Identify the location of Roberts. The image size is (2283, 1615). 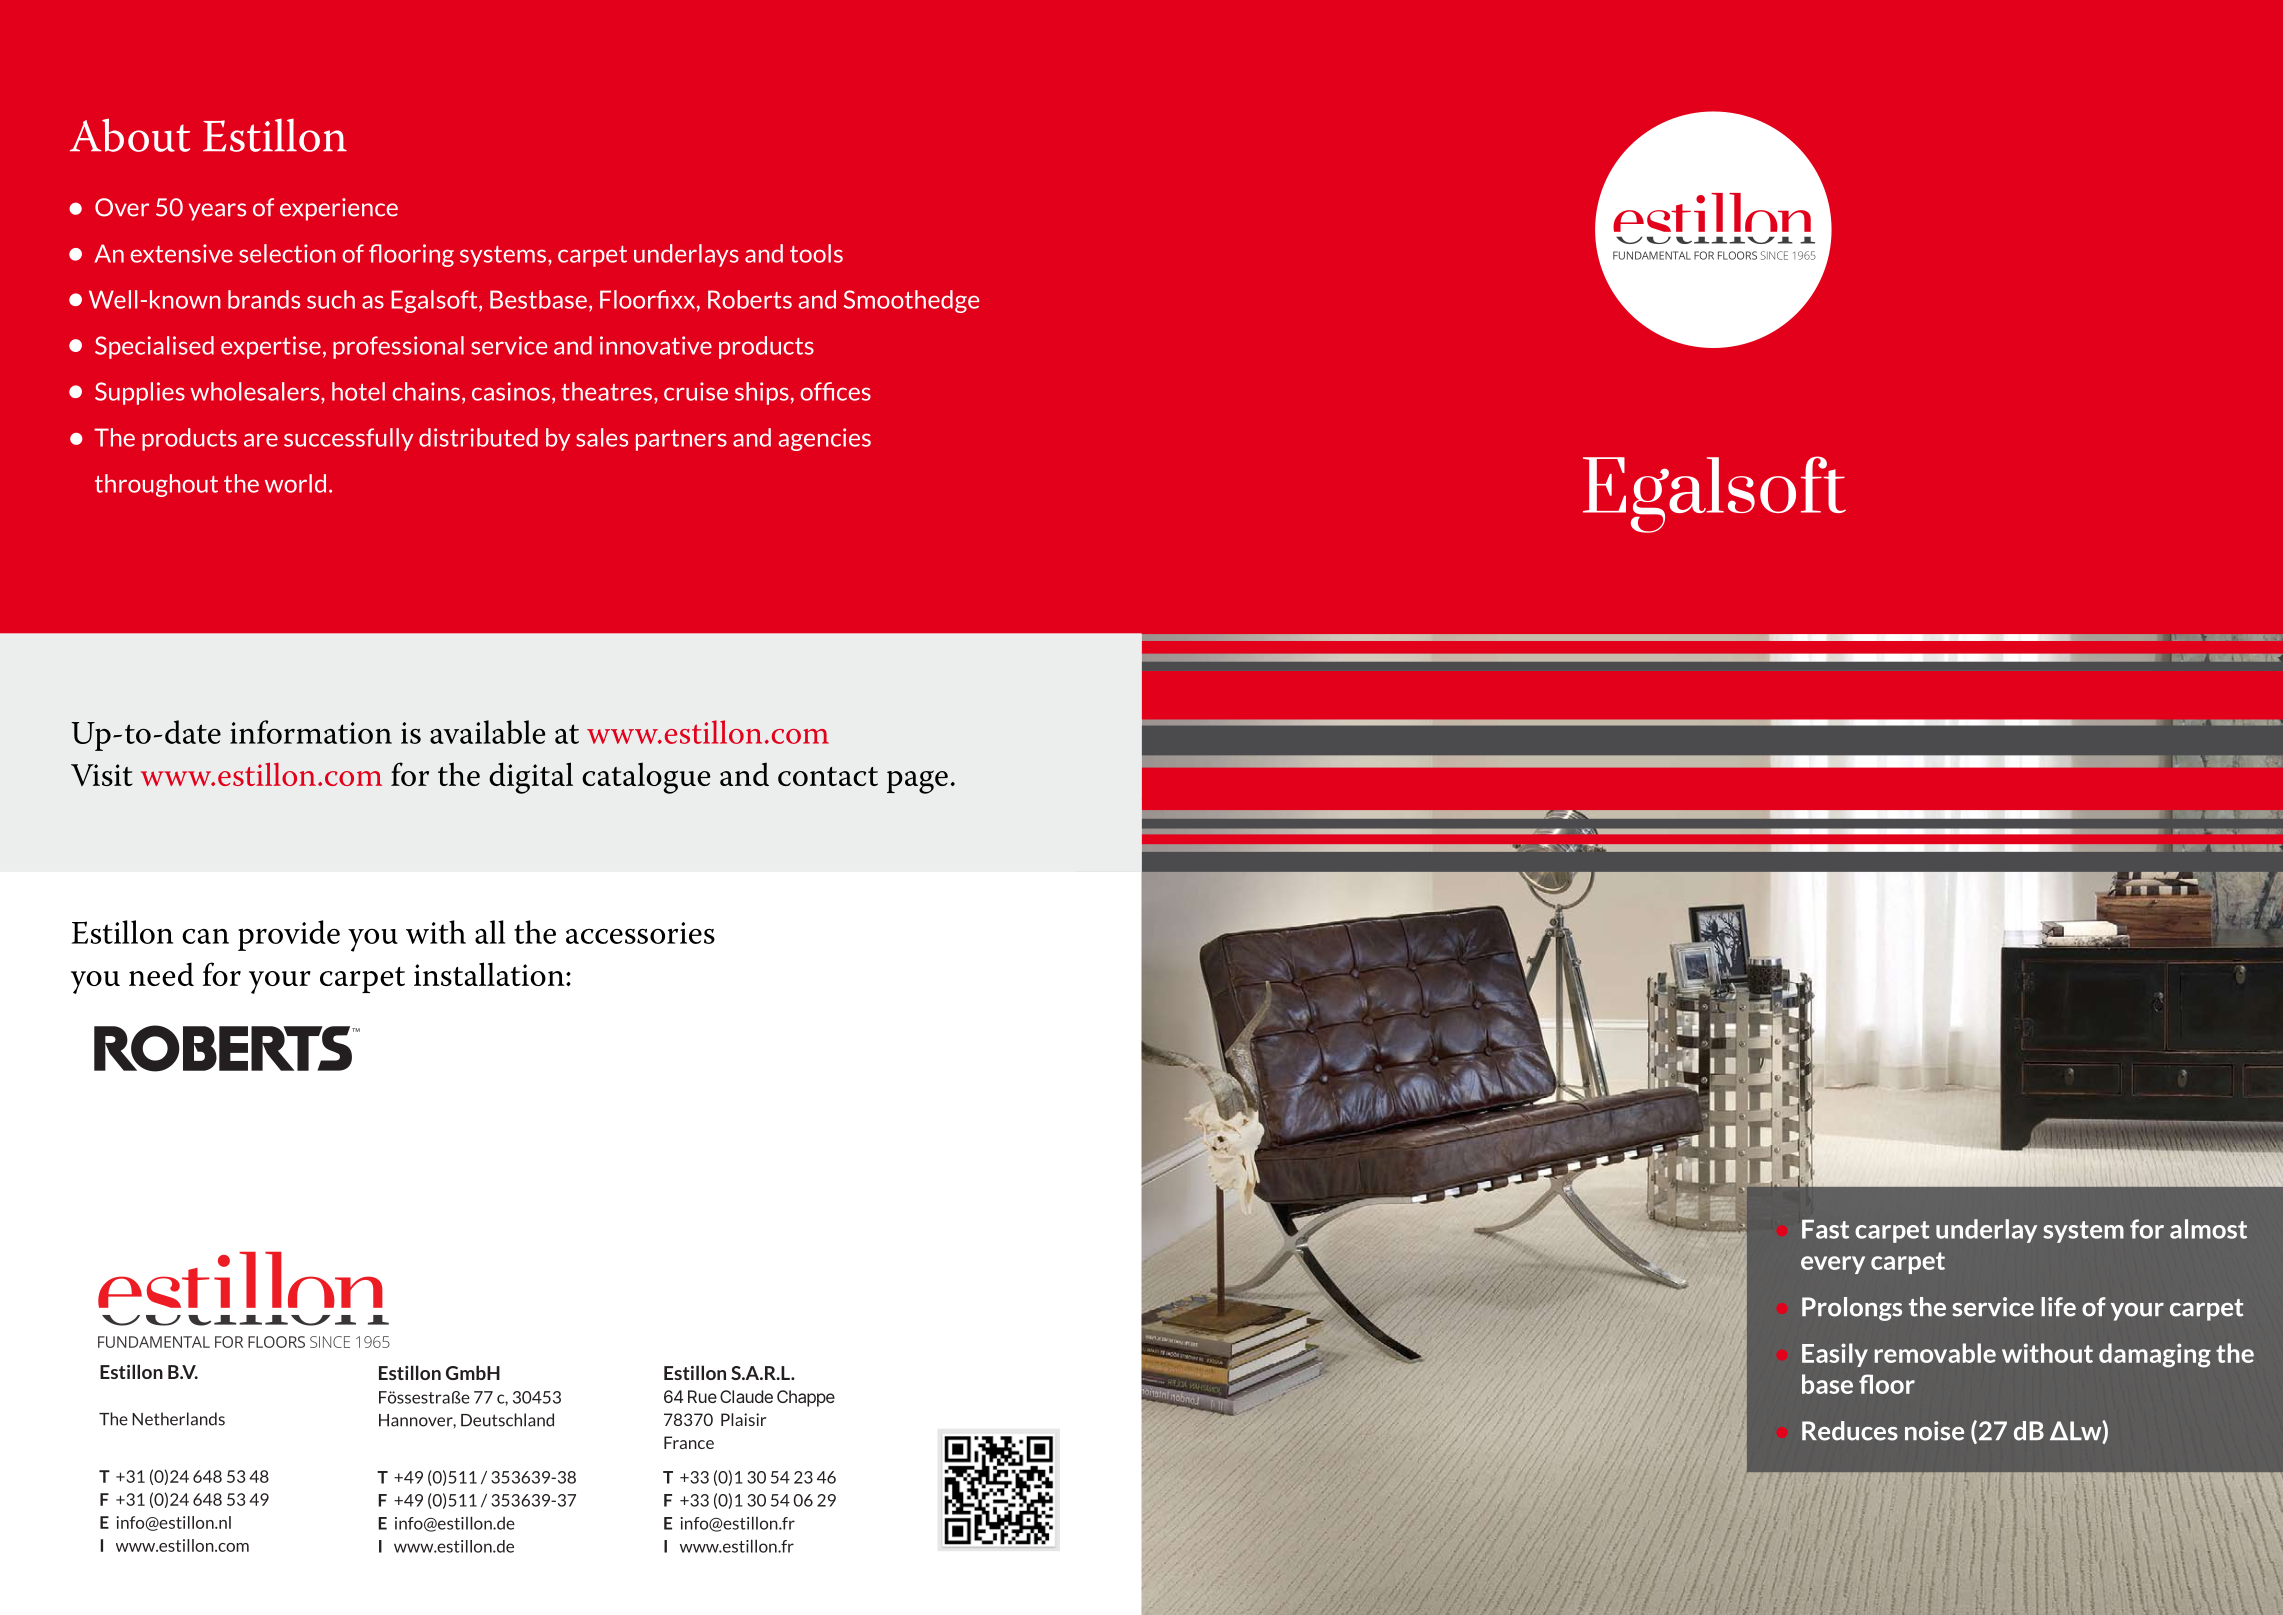
(750, 299).
